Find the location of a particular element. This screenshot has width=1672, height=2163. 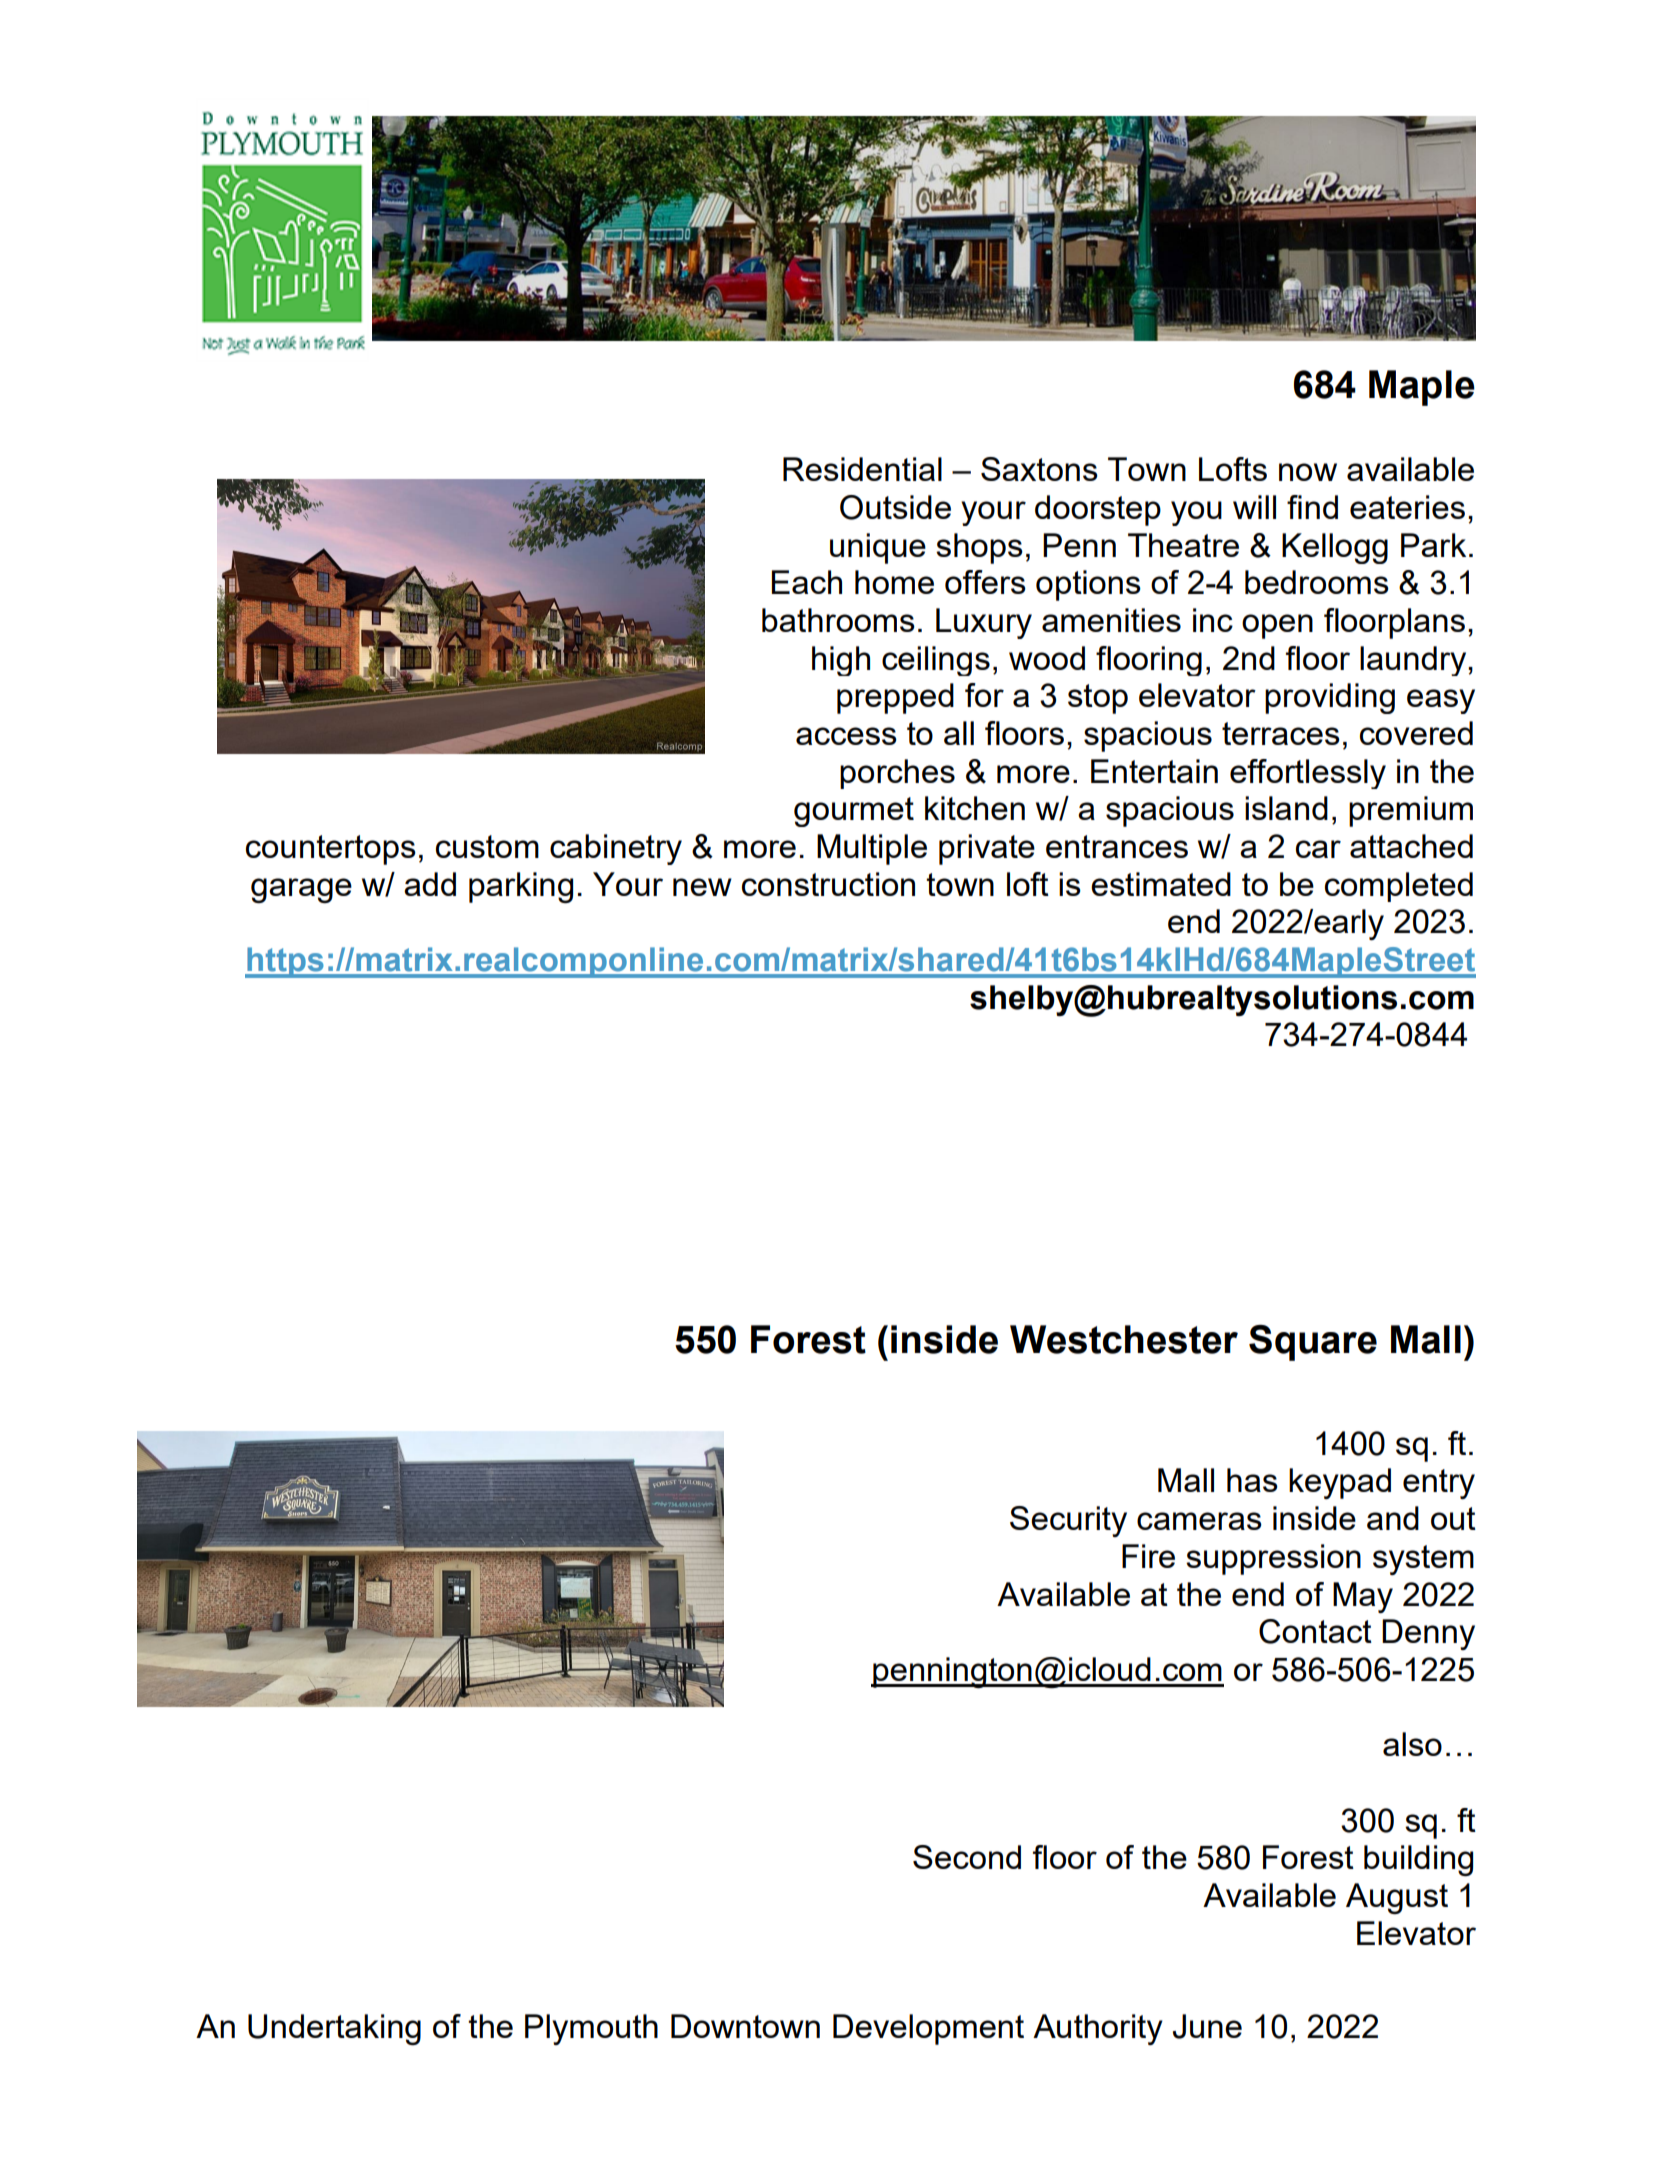

Each is located at coordinates (807, 582).
